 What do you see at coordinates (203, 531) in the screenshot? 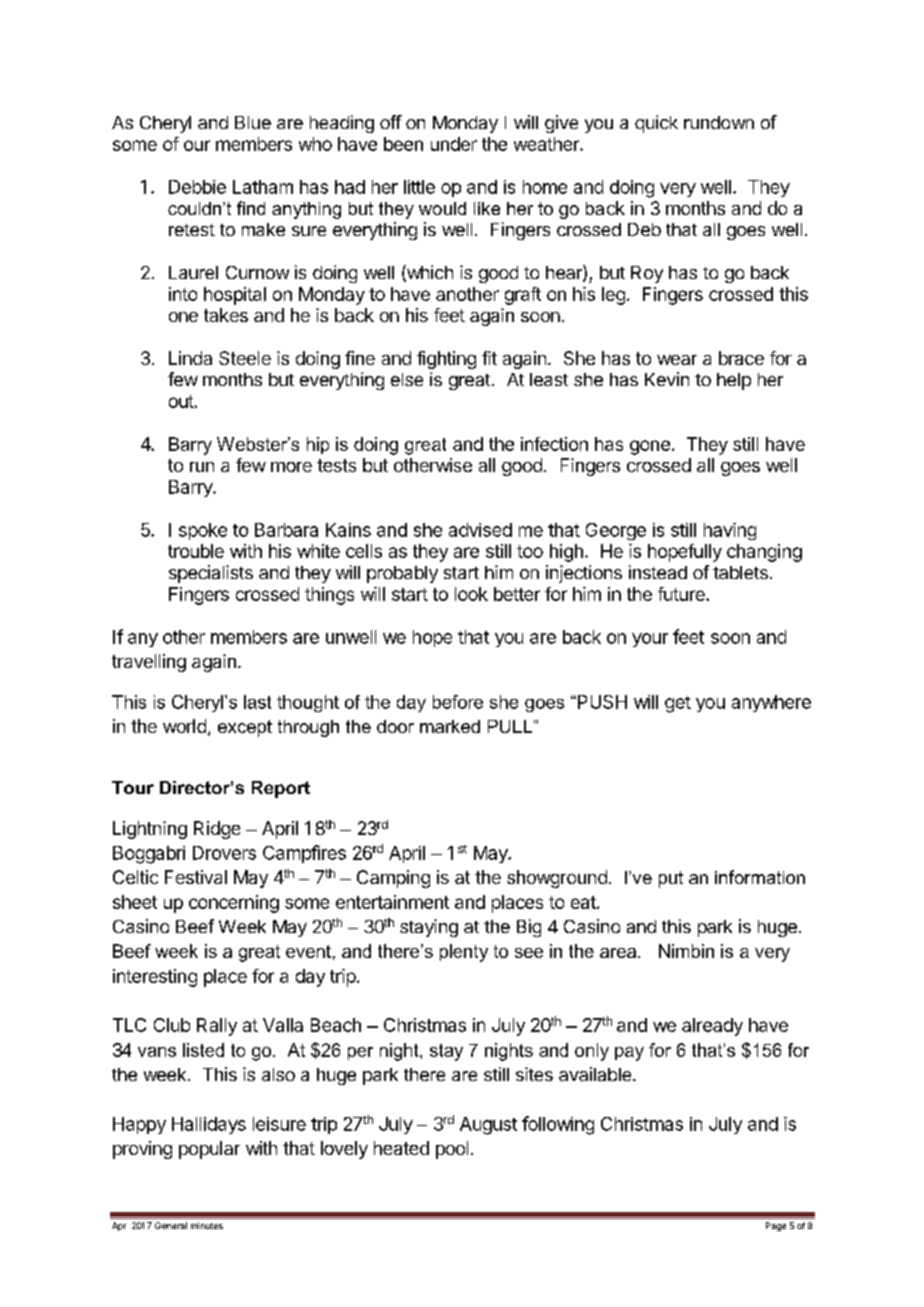
I see `spoke` at bounding box center [203, 531].
